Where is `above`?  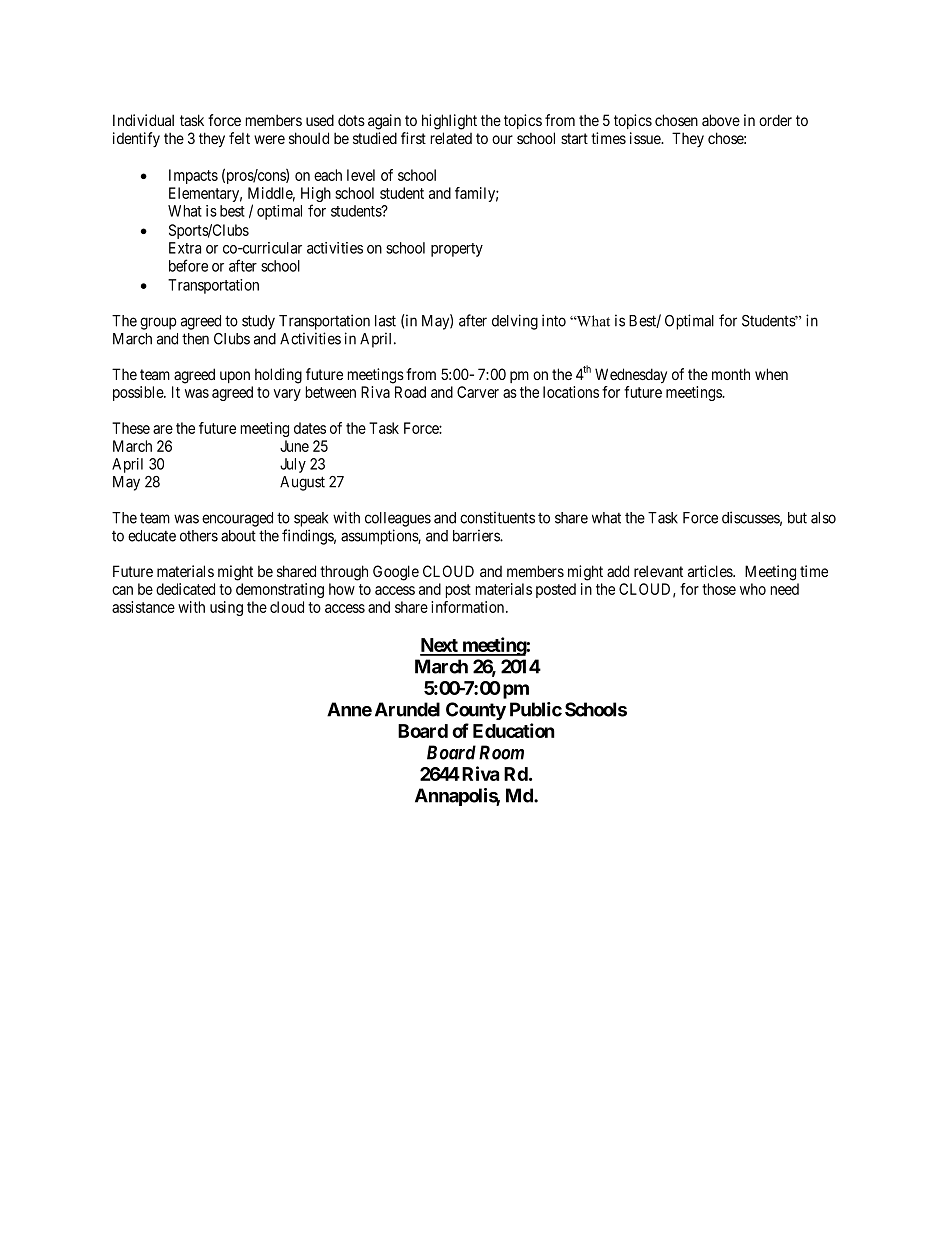 above is located at coordinates (721, 120).
